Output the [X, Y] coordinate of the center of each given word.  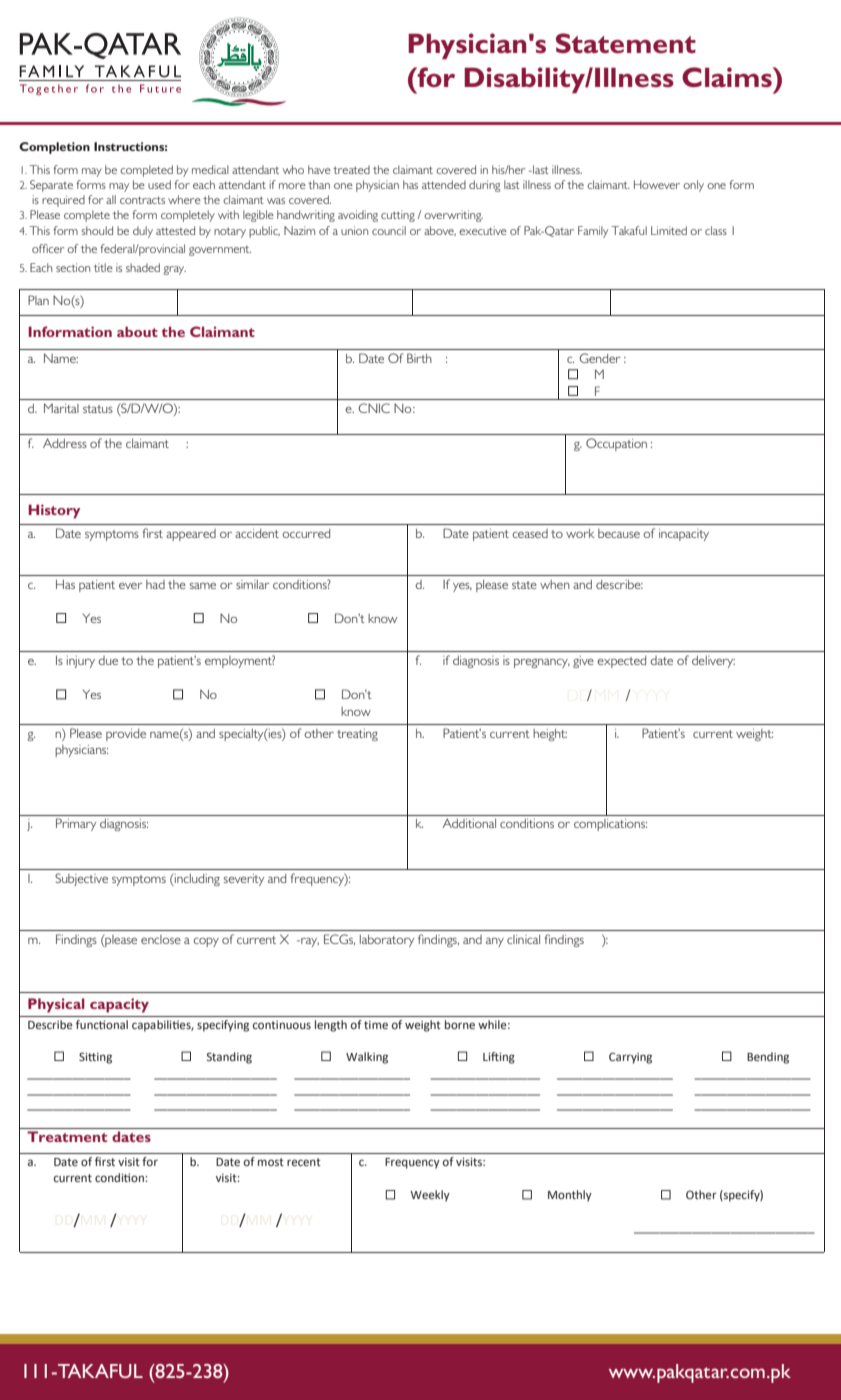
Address [65, 443]
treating [357, 735]
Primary [76, 824]
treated [351, 169]
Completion [54, 148]
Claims [728, 77]
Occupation [616, 444]
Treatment [67, 1136]
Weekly [430, 1196]
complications [610, 825]
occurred [306, 533]
